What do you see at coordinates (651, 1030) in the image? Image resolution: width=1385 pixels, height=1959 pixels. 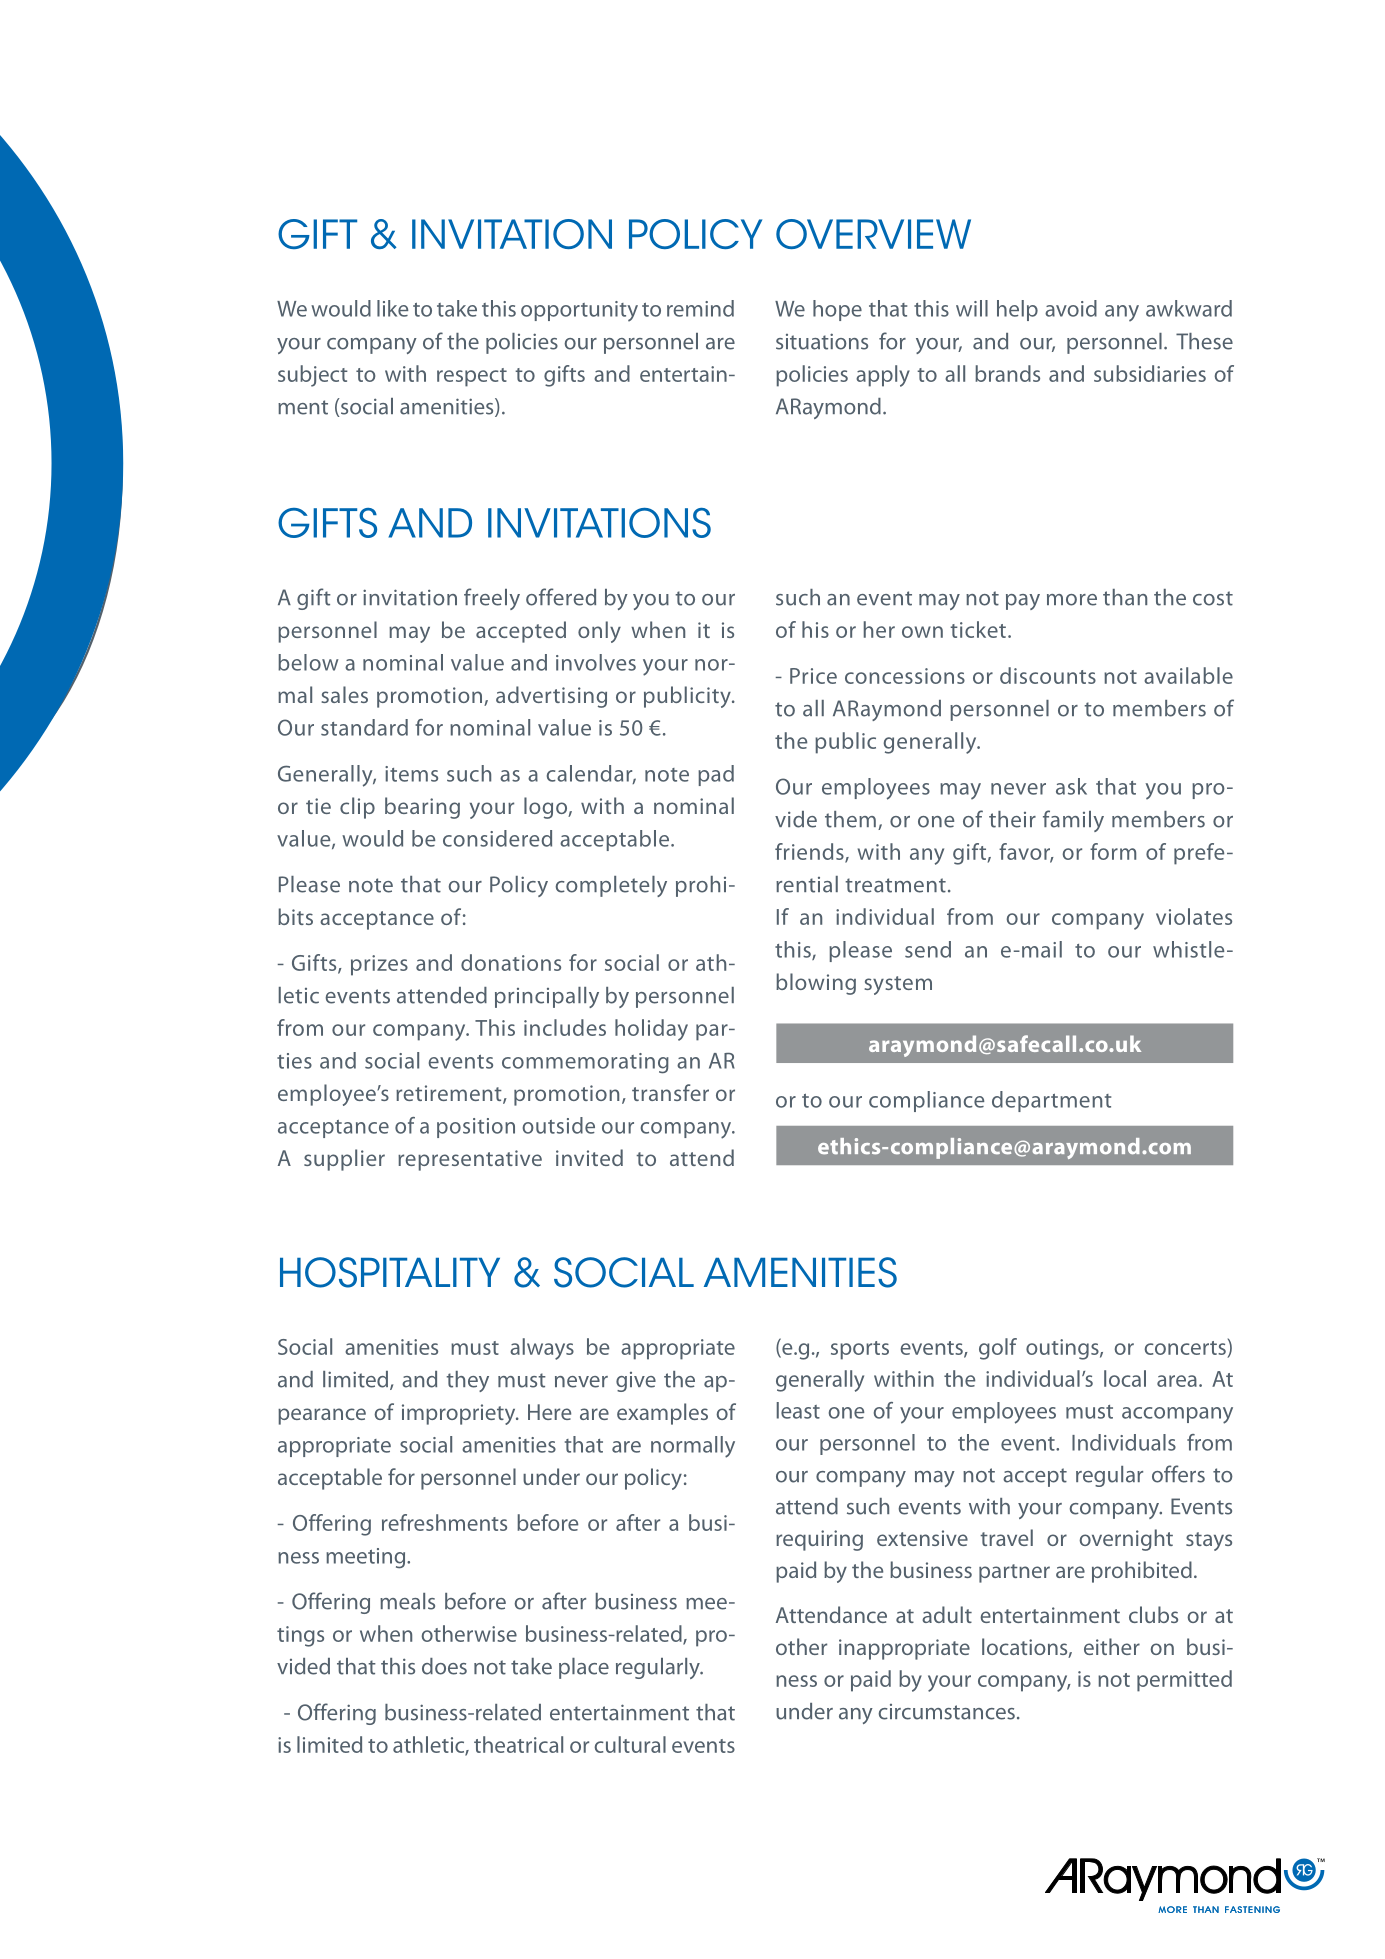 I see `holiday` at bounding box center [651, 1030].
